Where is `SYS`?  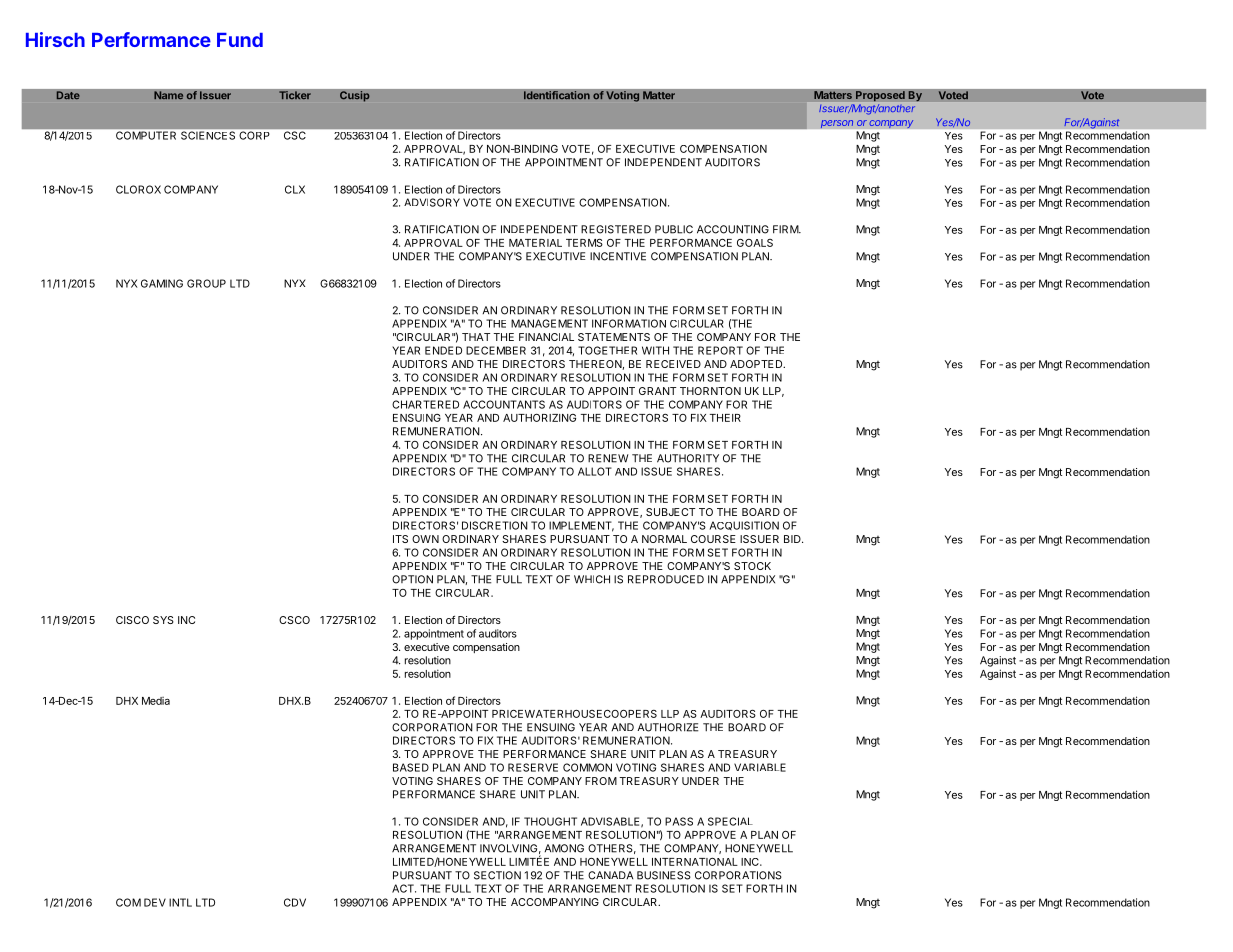
SYS is located at coordinates (163, 620).
